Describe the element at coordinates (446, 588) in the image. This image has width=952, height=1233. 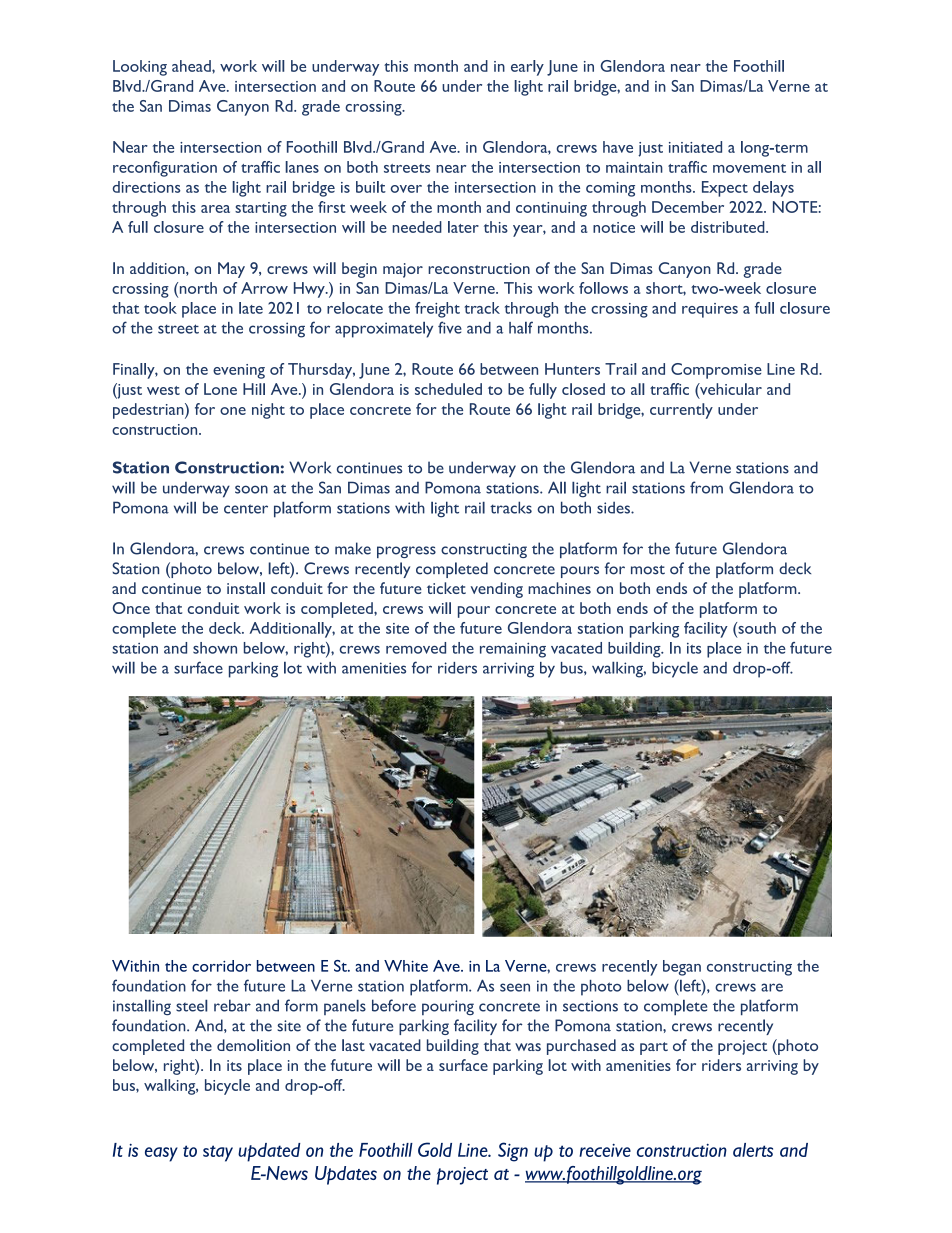
I see `ticket` at that location.
